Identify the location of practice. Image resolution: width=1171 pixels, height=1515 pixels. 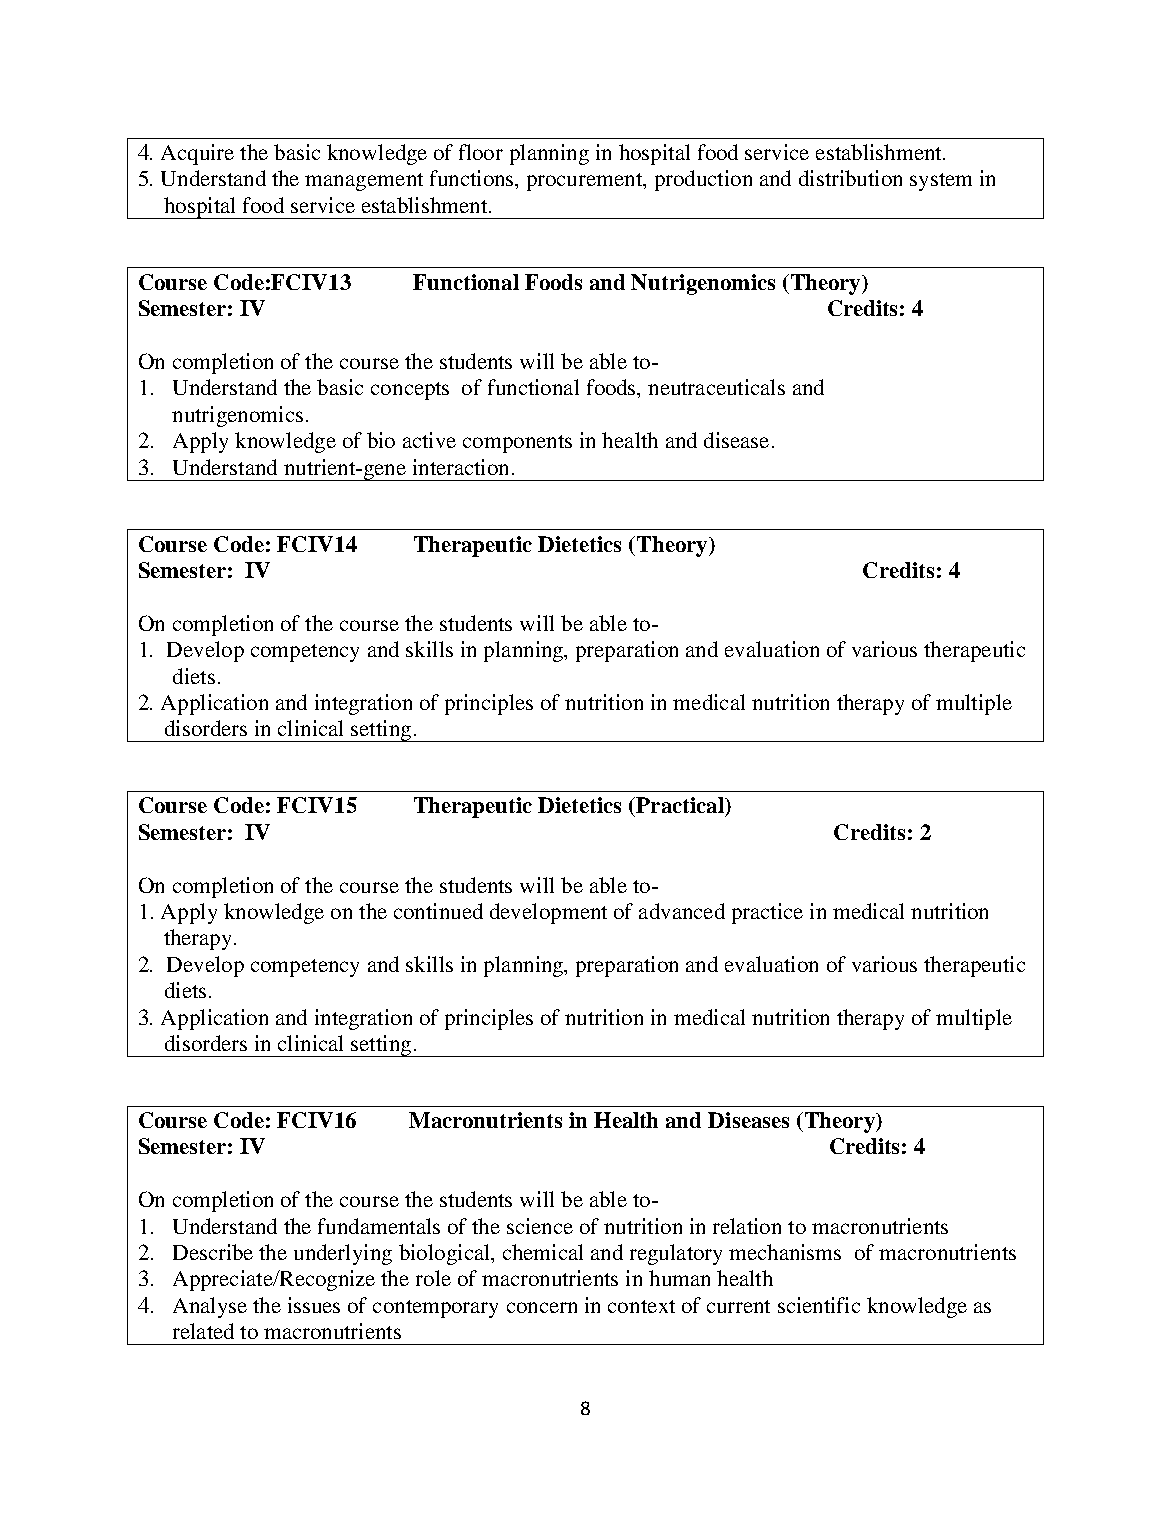
(767, 913).
